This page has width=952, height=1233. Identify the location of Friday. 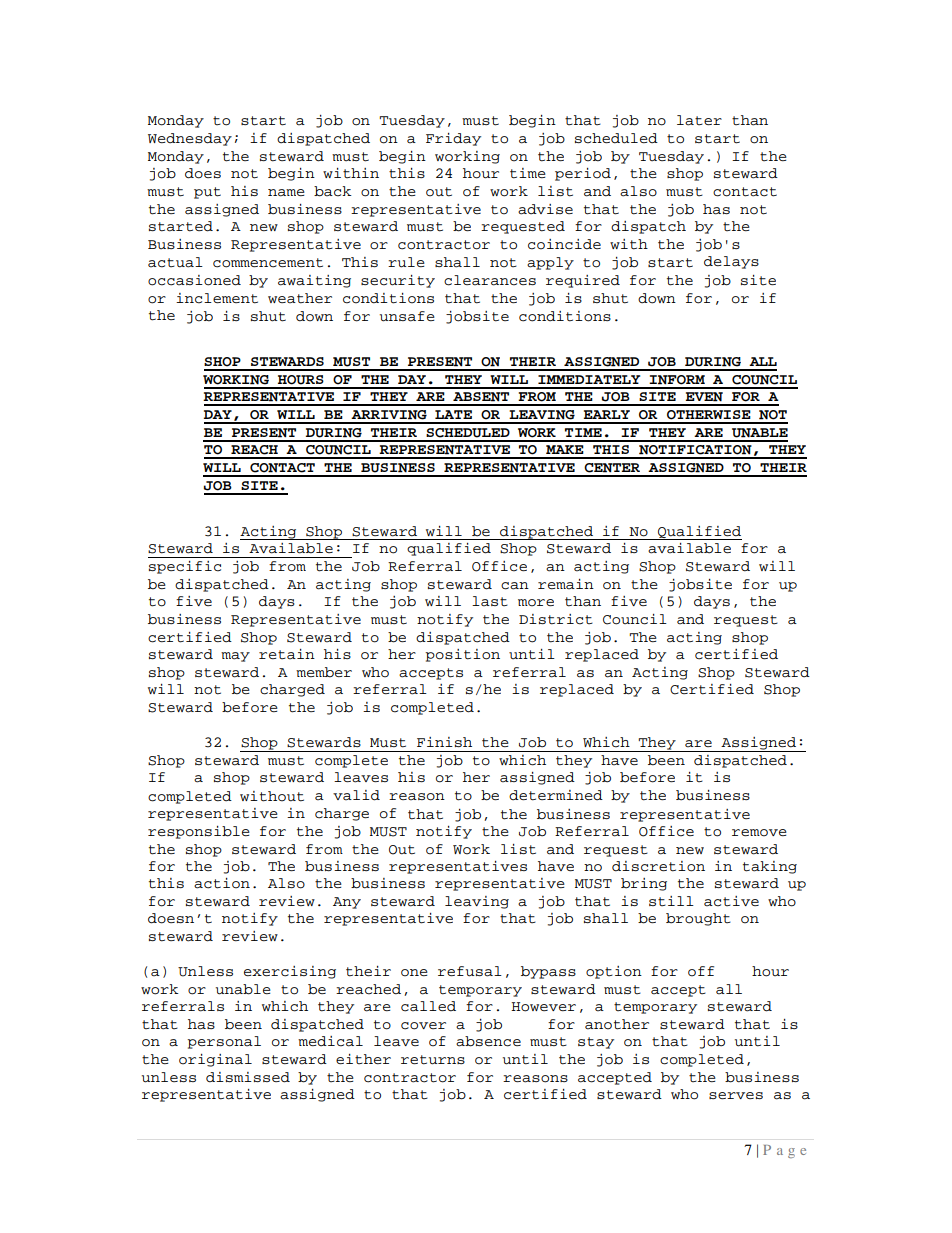
(453, 139).
